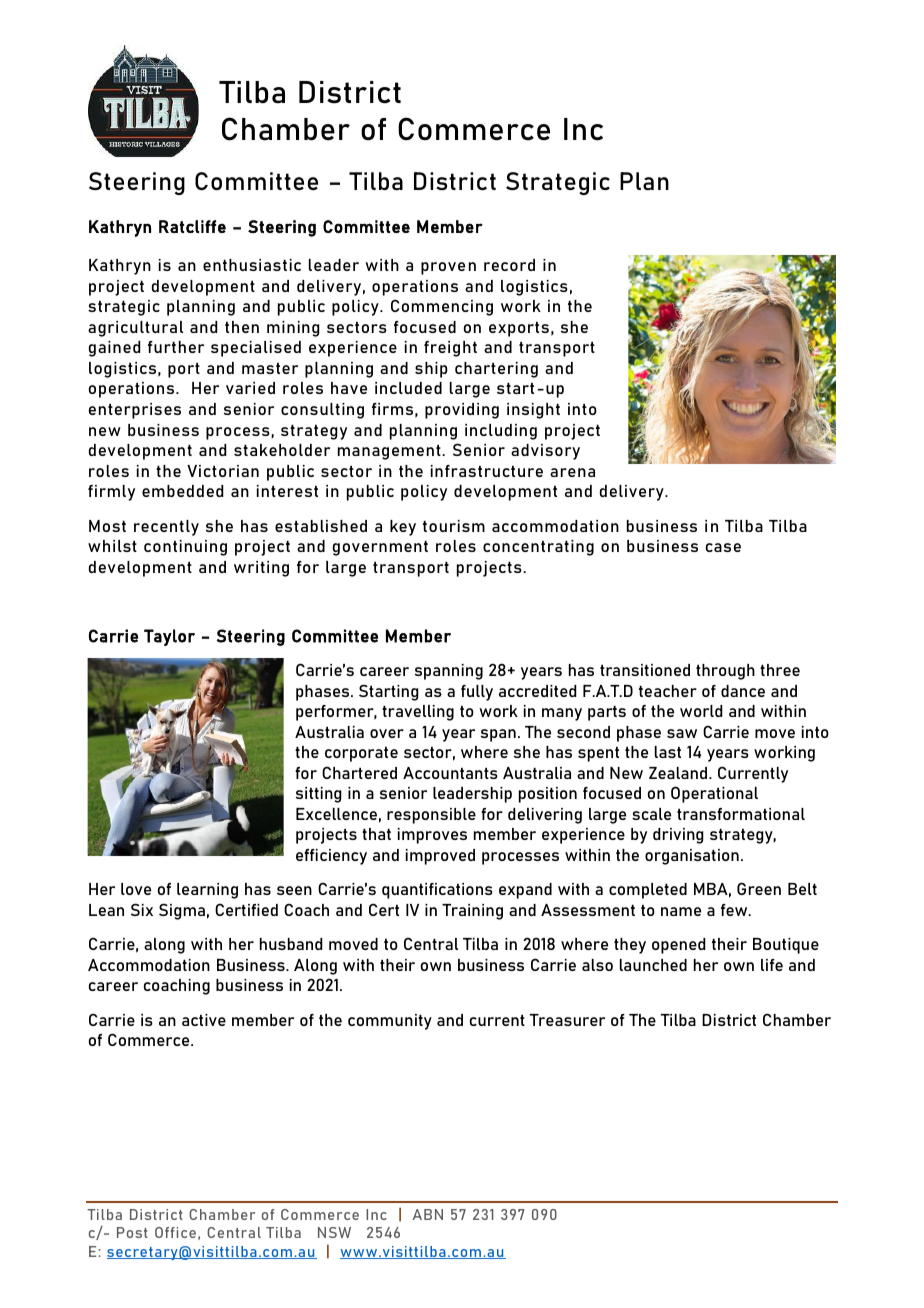 The height and width of the image is (1308, 924). I want to click on travelling, so click(418, 713).
